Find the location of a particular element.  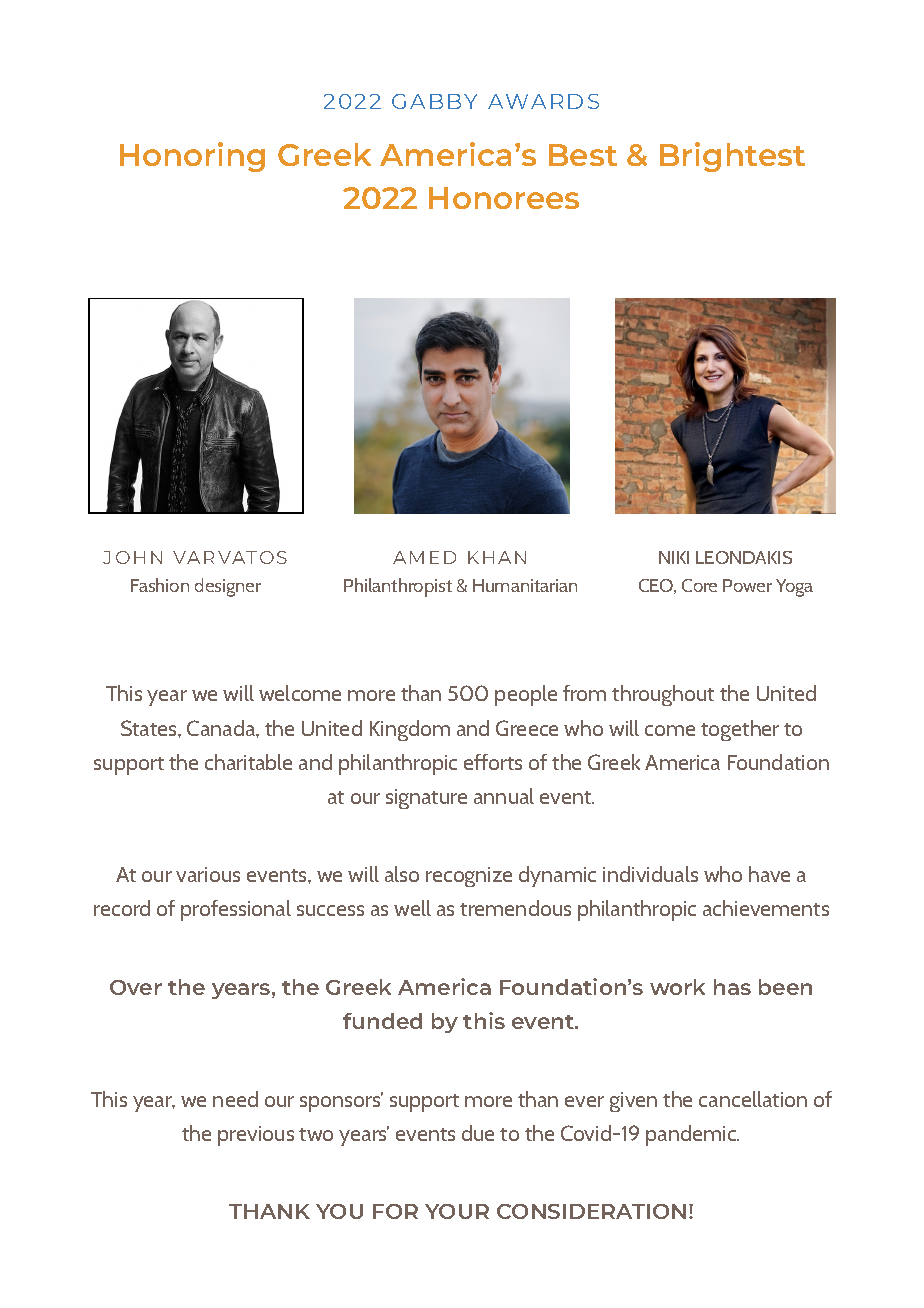

Honoring is located at coordinates (192, 157).
